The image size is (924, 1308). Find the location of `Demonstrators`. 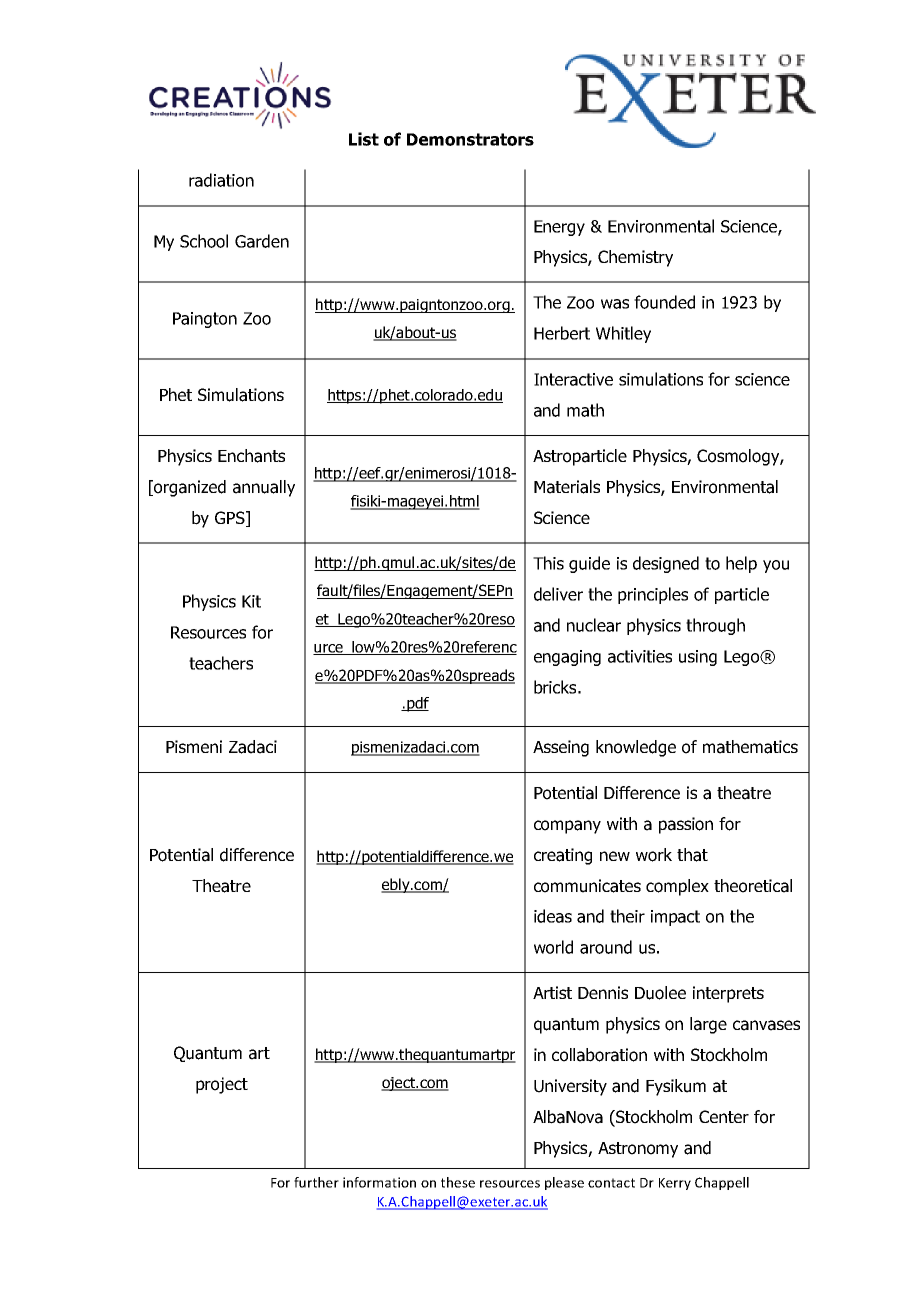

Demonstrators is located at coordinates (470, 139).
